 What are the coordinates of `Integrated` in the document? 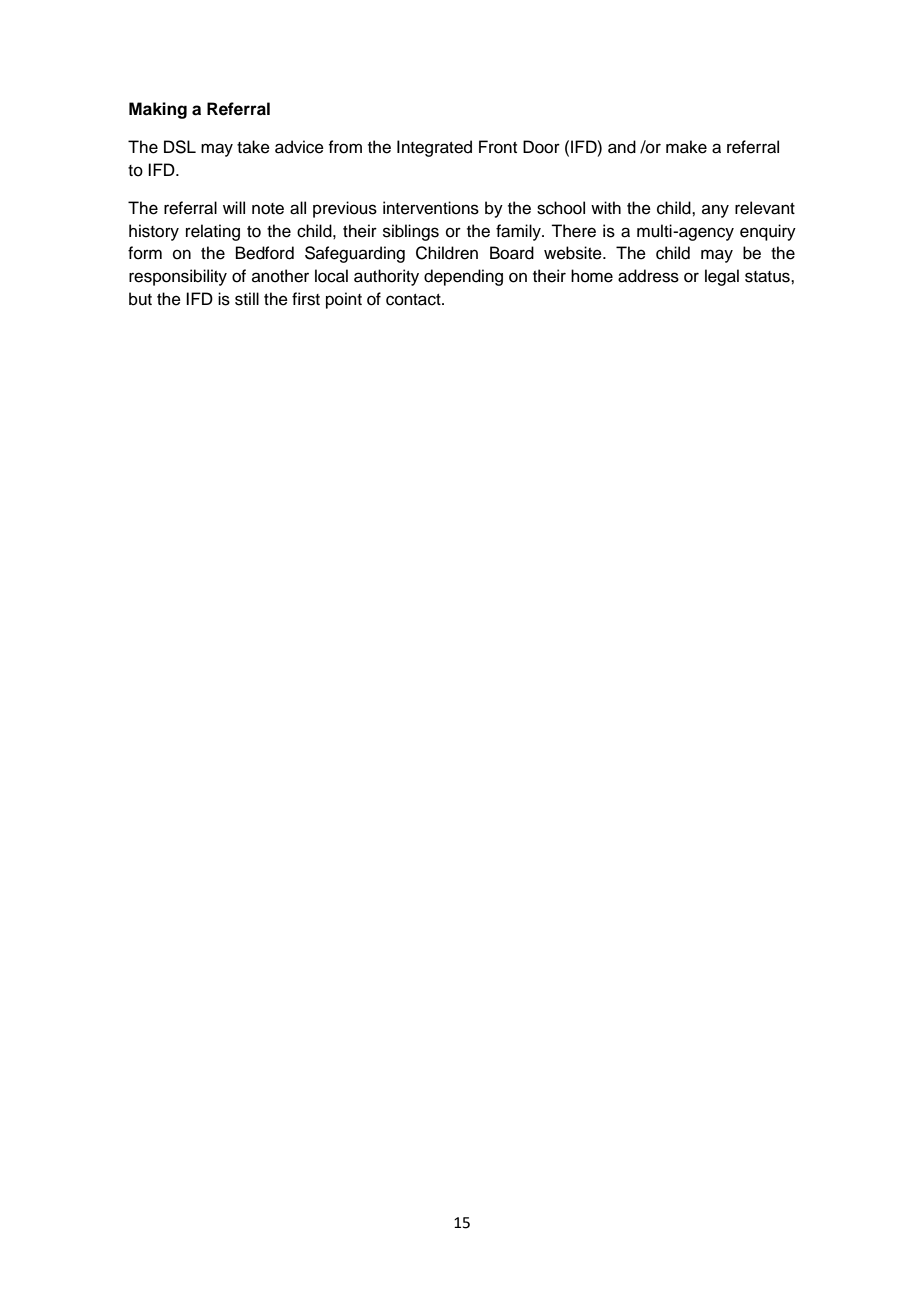 It's located at (434, 148).
